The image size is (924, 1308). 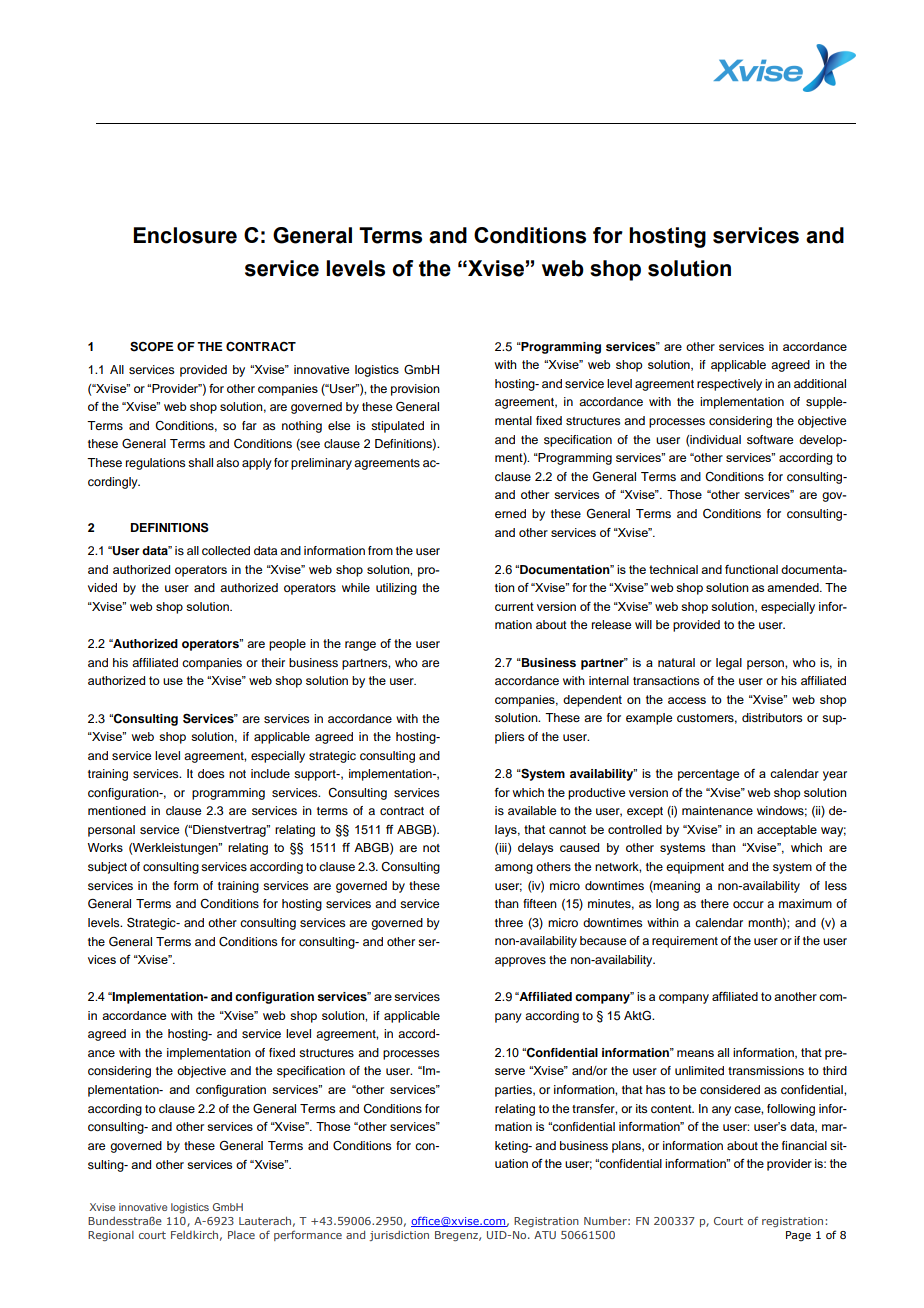 What do you see at coordinates (211, 773) in the screenshot?
I see `does` at bounding box center [211, 773].
